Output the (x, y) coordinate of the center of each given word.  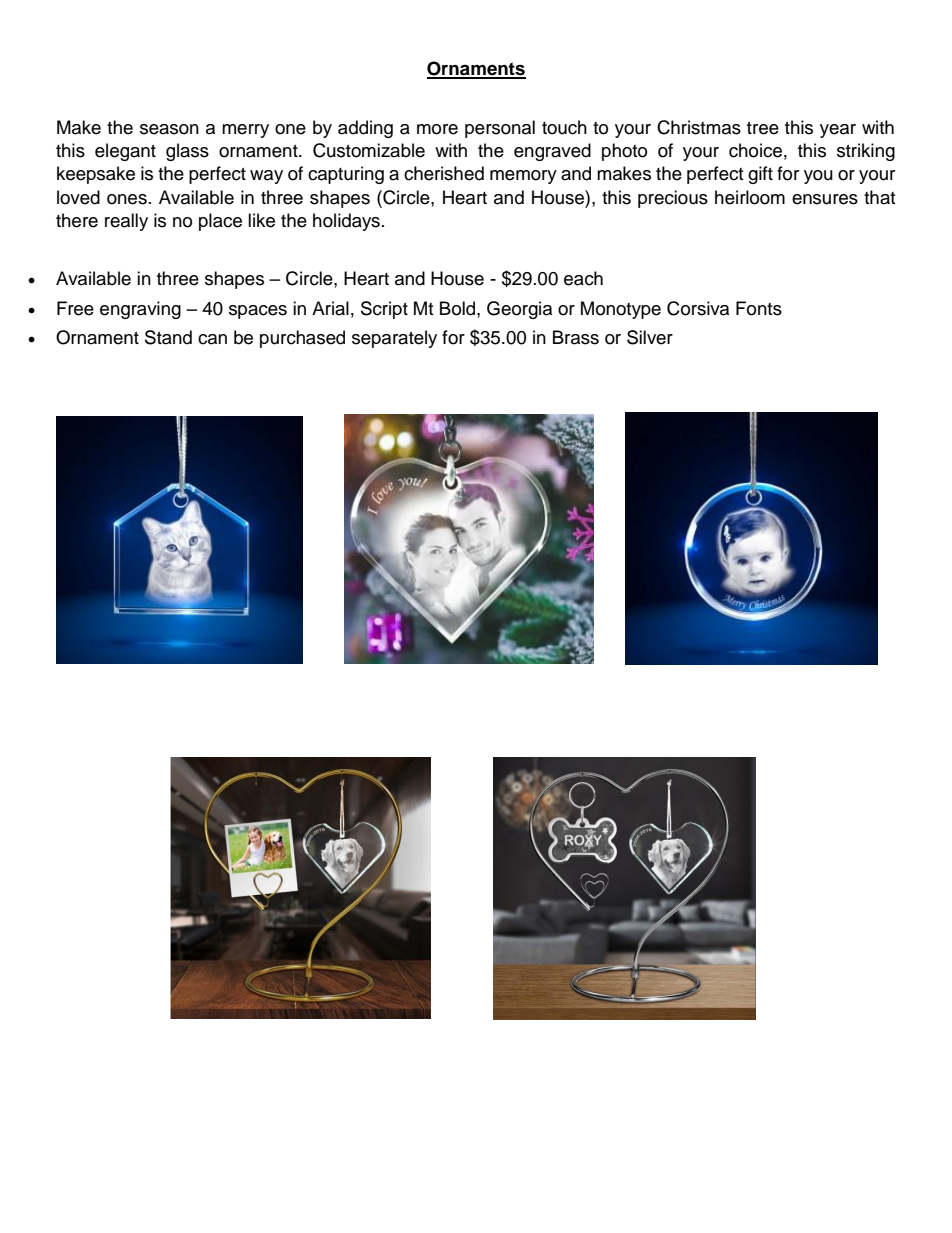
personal (500, 129)
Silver (650, 337)
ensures (825, 199)
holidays (346, 222)
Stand (168, 337)
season (169, 129)
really (126, 222)
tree (763, 128)
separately (394, 339)
